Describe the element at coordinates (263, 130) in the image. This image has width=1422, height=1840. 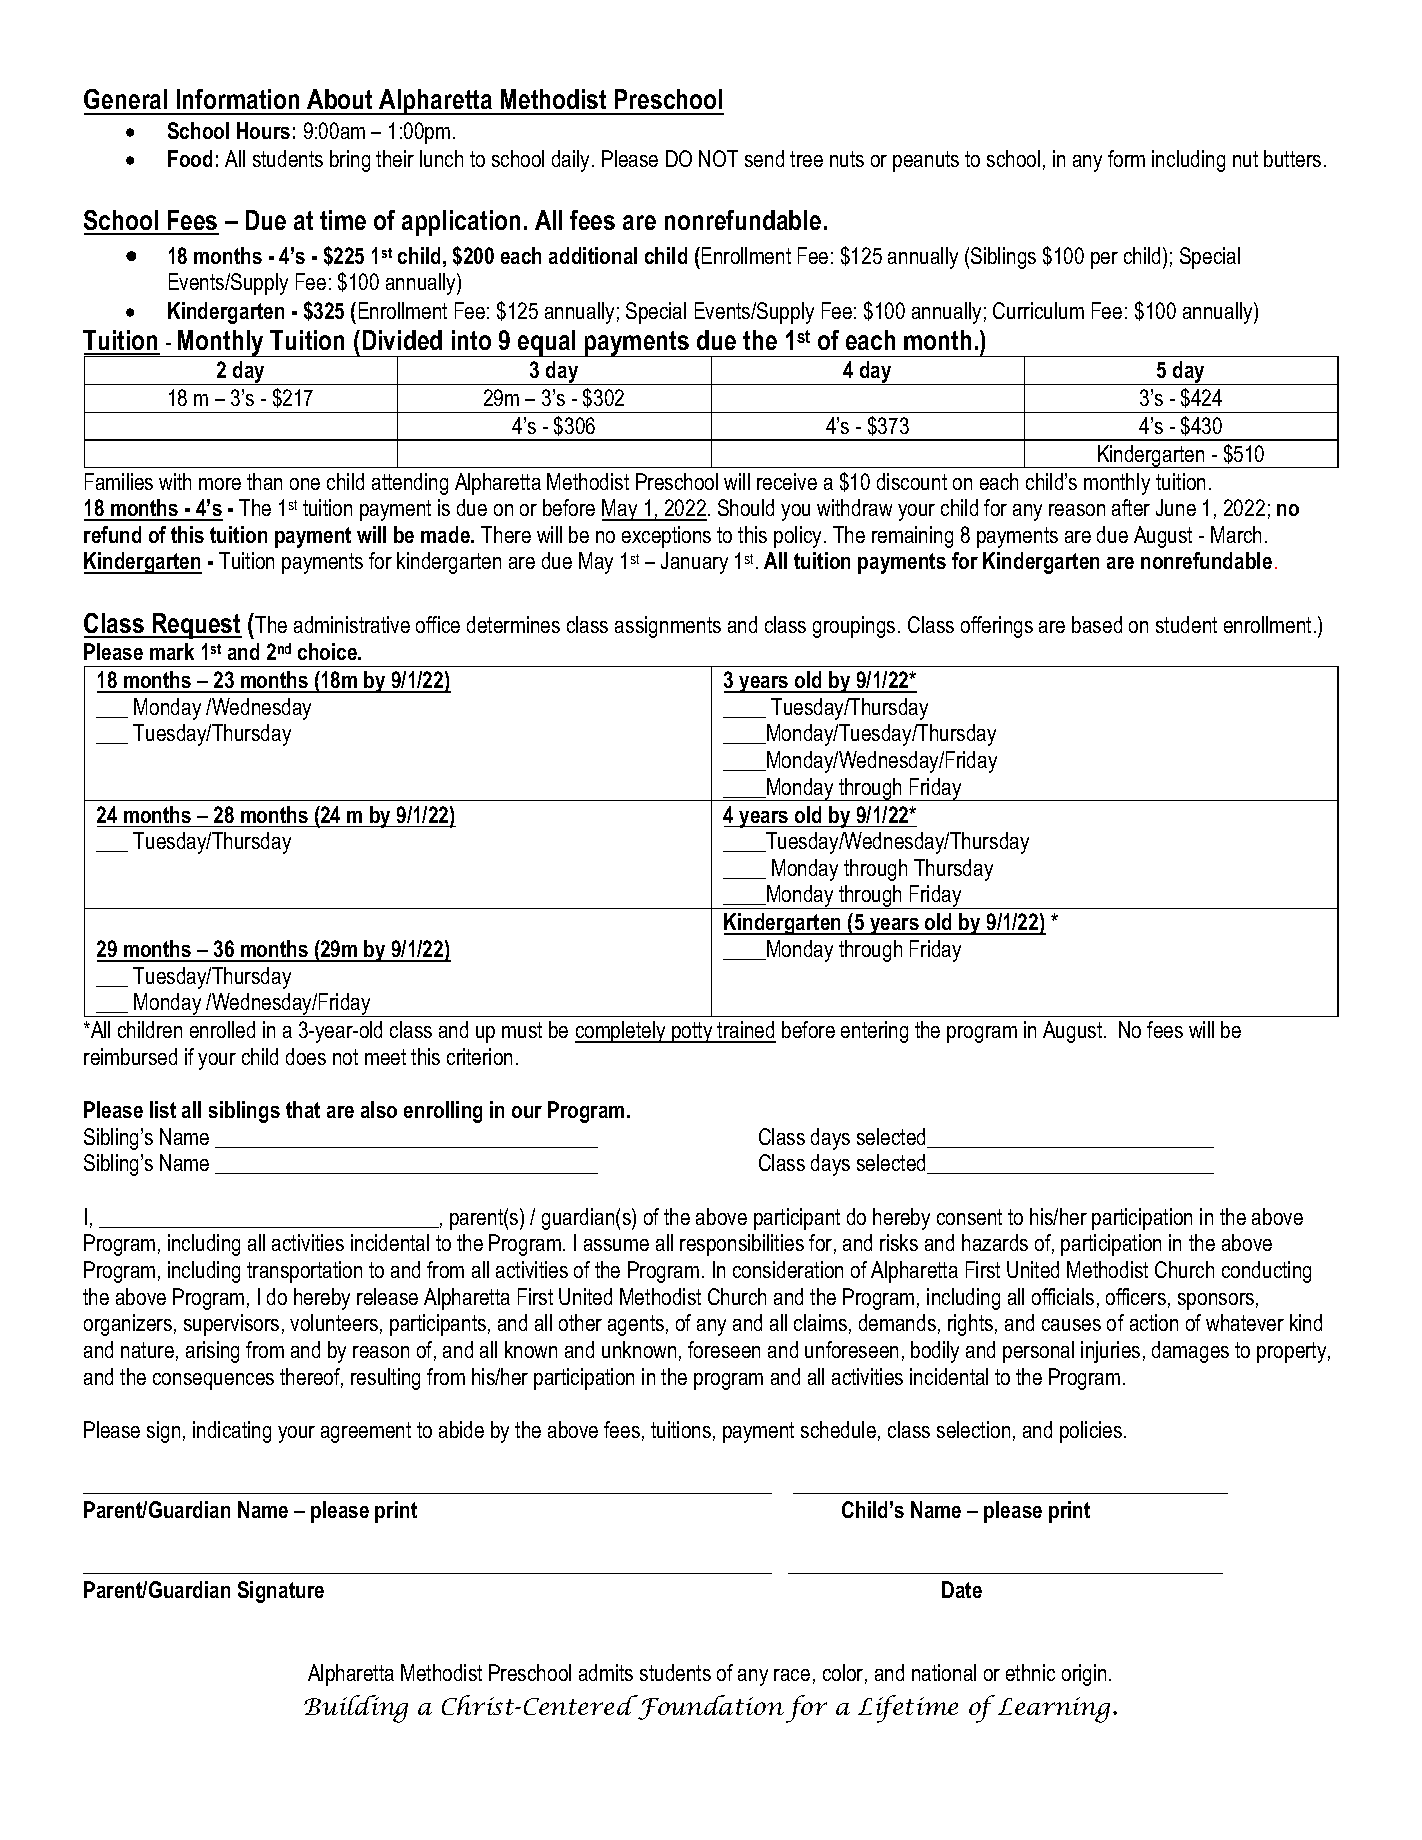
I see `Hours` at that location.
